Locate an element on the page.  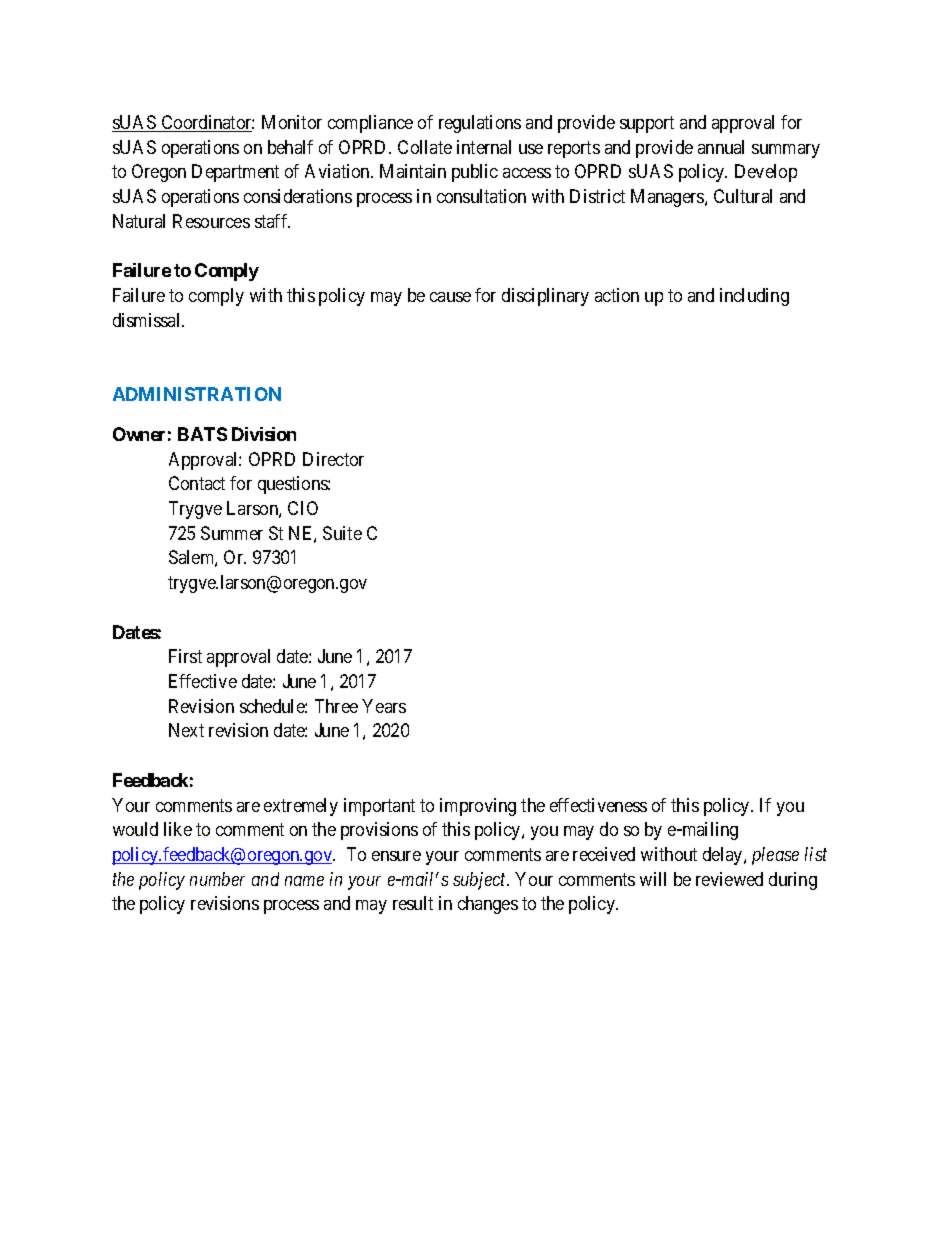
Suite is located at coordinates (342, 533).
